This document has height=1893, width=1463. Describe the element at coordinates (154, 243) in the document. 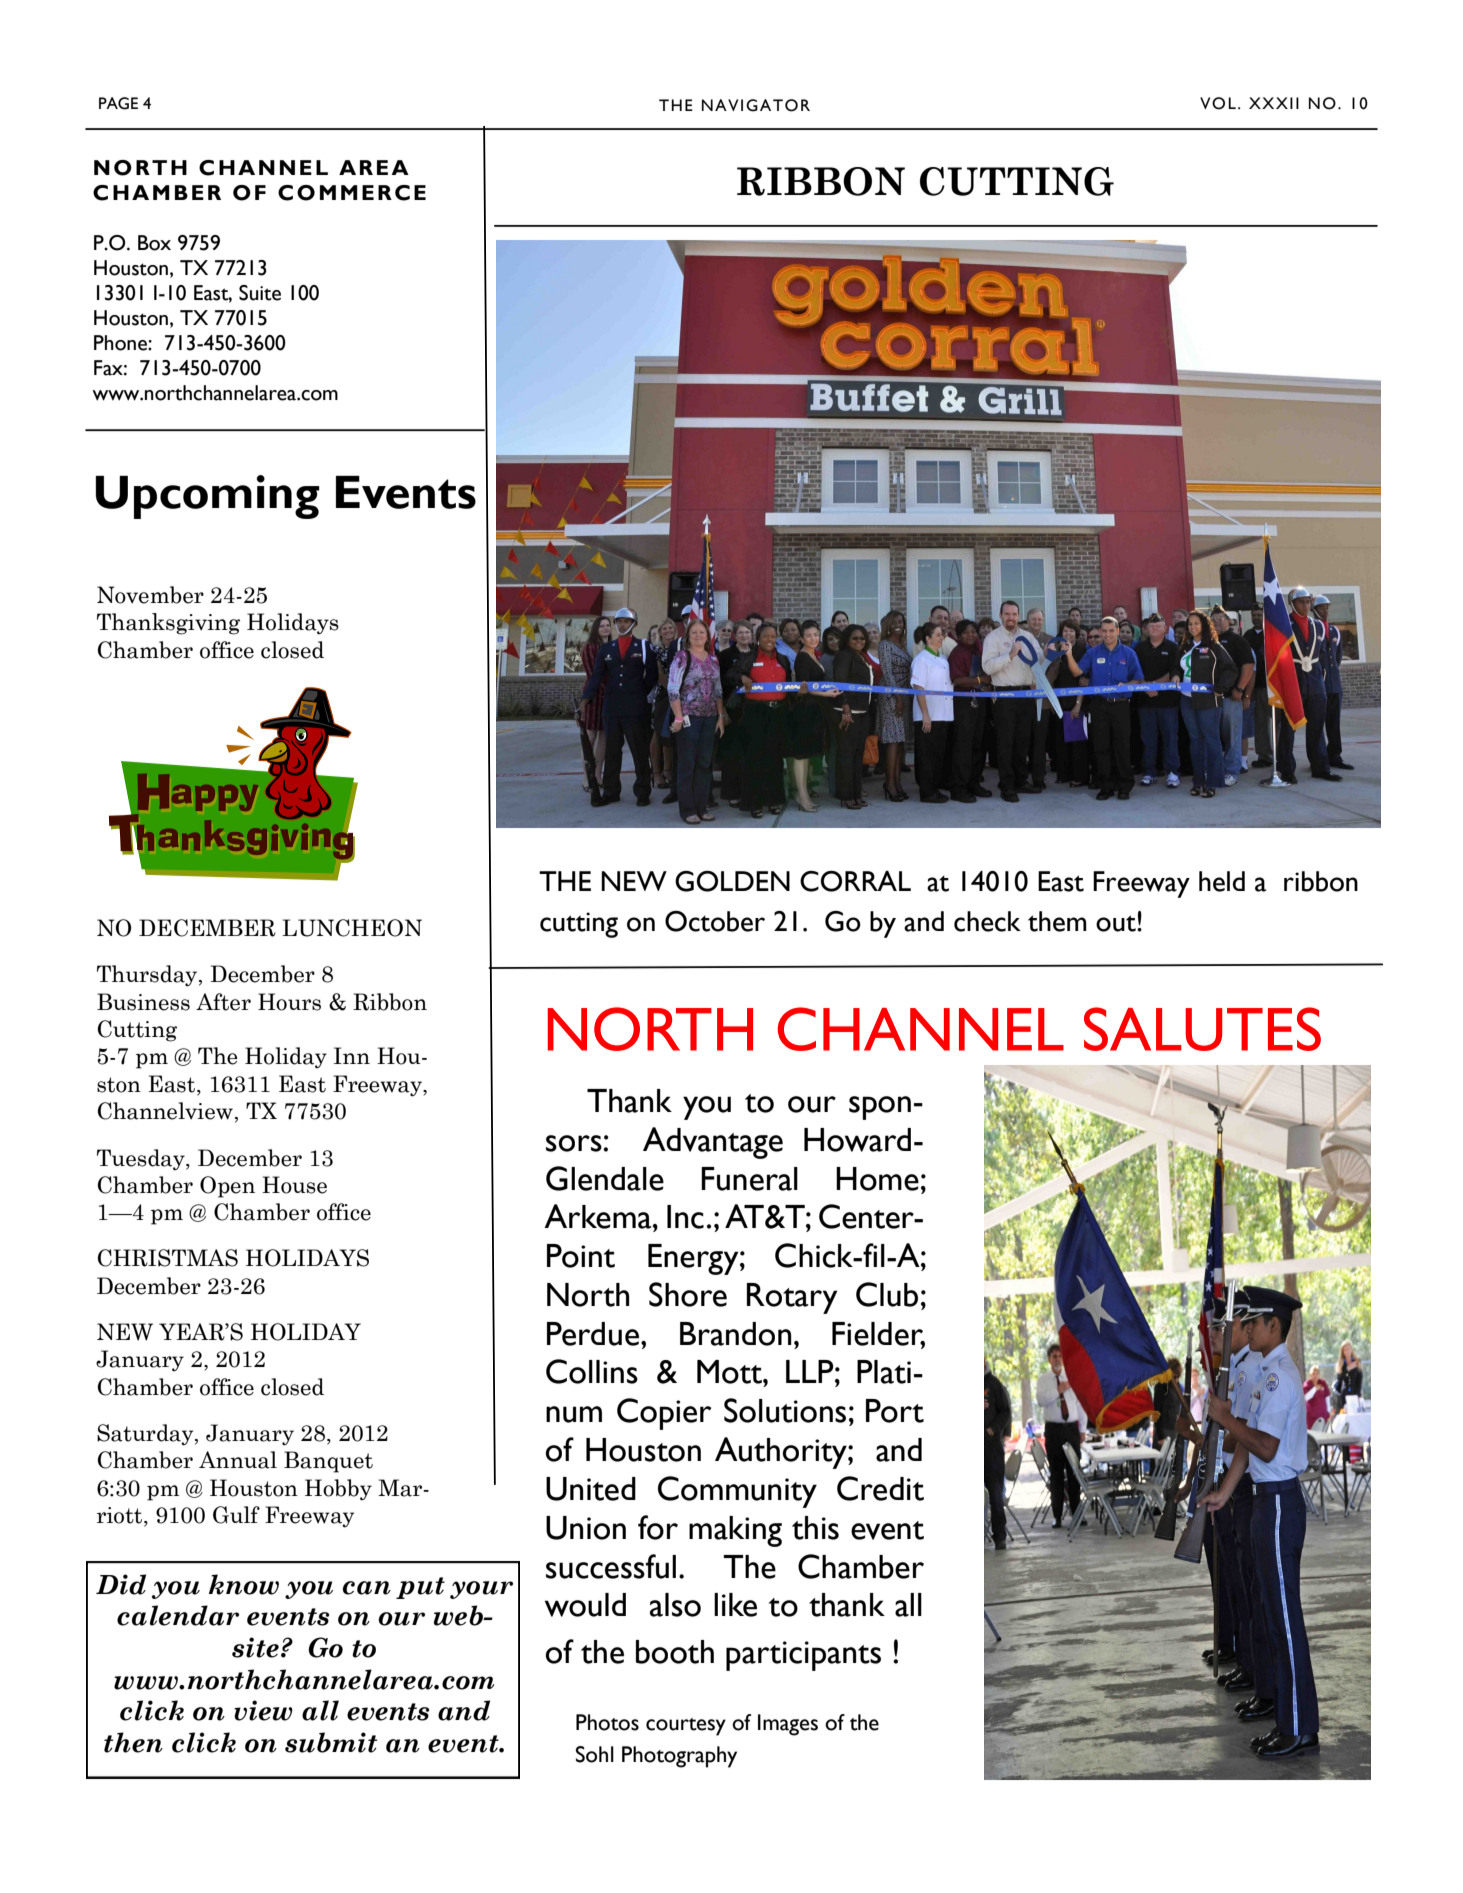

I see `Box` at that location.
